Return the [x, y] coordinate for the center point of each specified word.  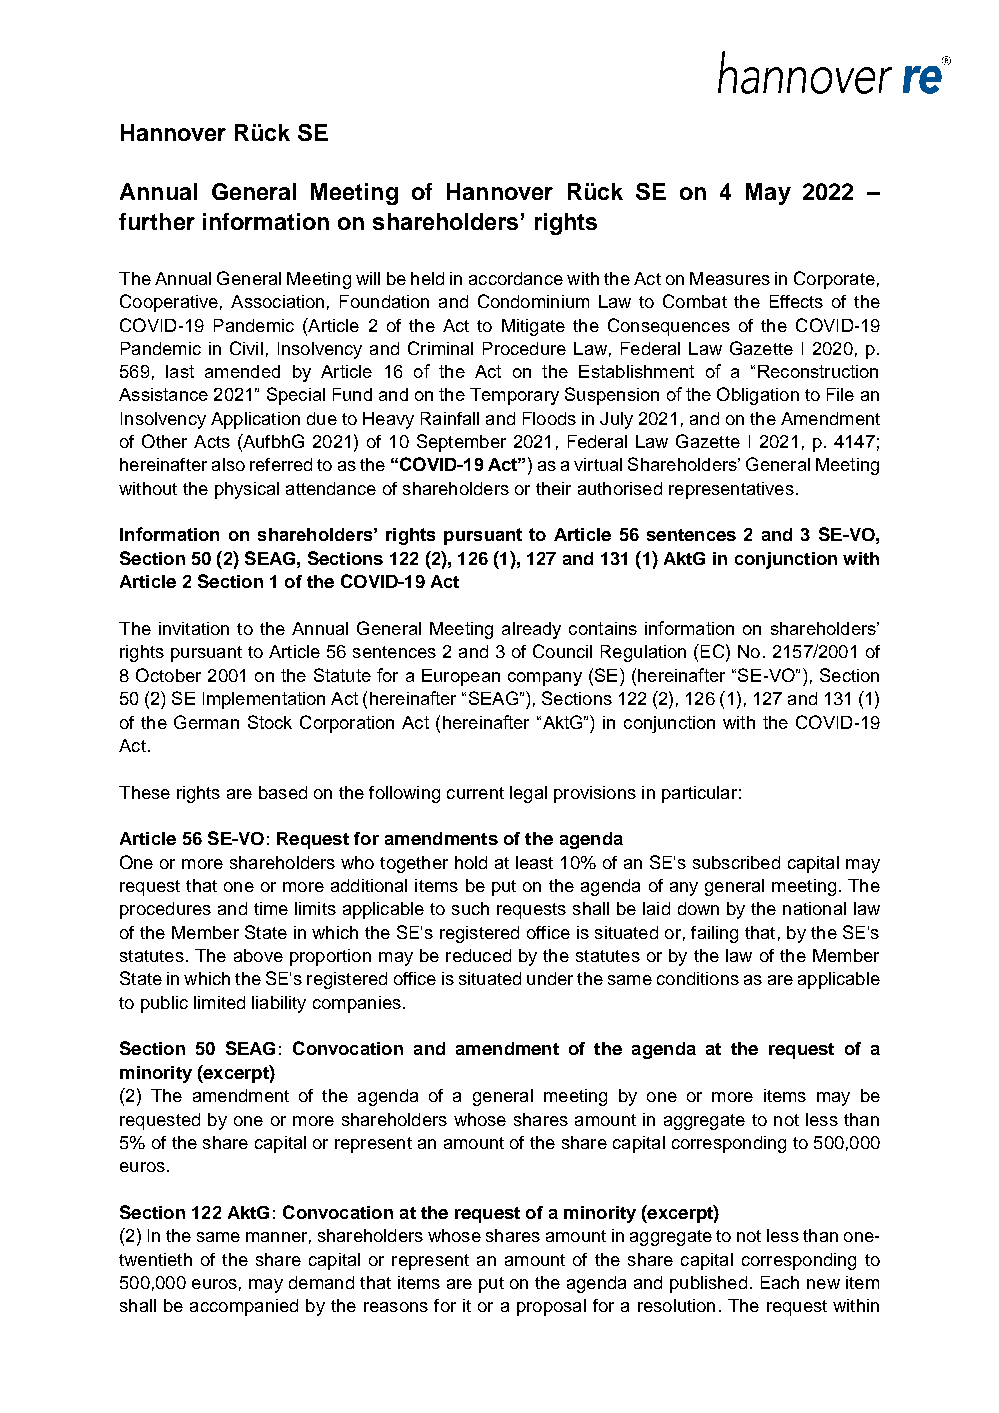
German [206, 722]
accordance [516, 278]
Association [277, 301]
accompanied [244, 1307]
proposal [551, 1307]
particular [699, 794]
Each [780, 1282]
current [475, 793]
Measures [730, 278]
